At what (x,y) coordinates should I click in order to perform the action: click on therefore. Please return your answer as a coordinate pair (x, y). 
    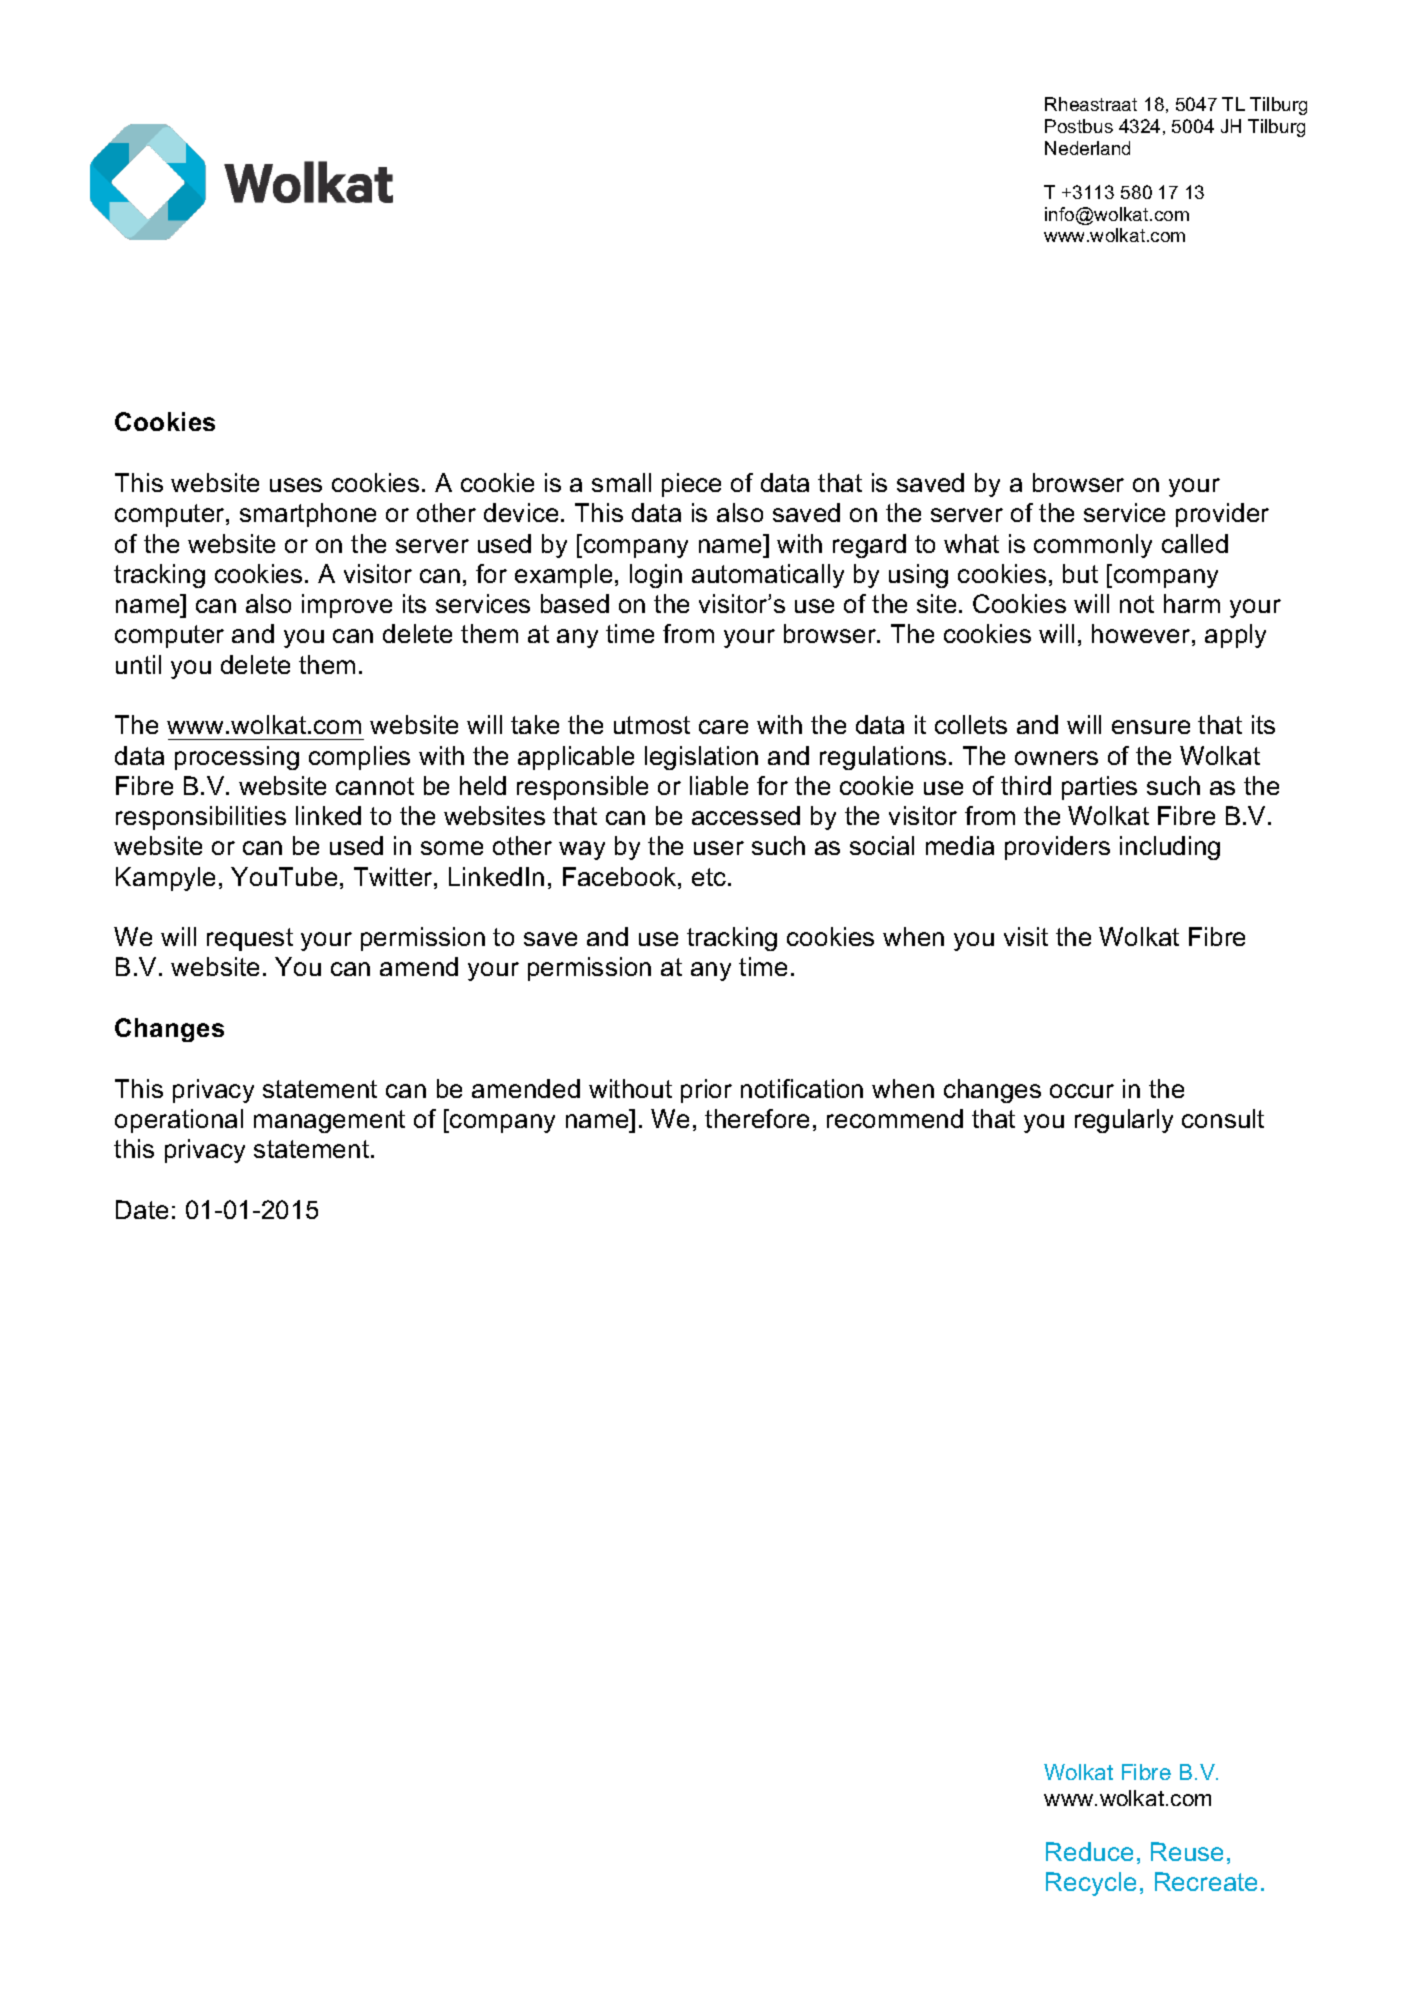
    Looking at the image, I should click on (757, 1118).
